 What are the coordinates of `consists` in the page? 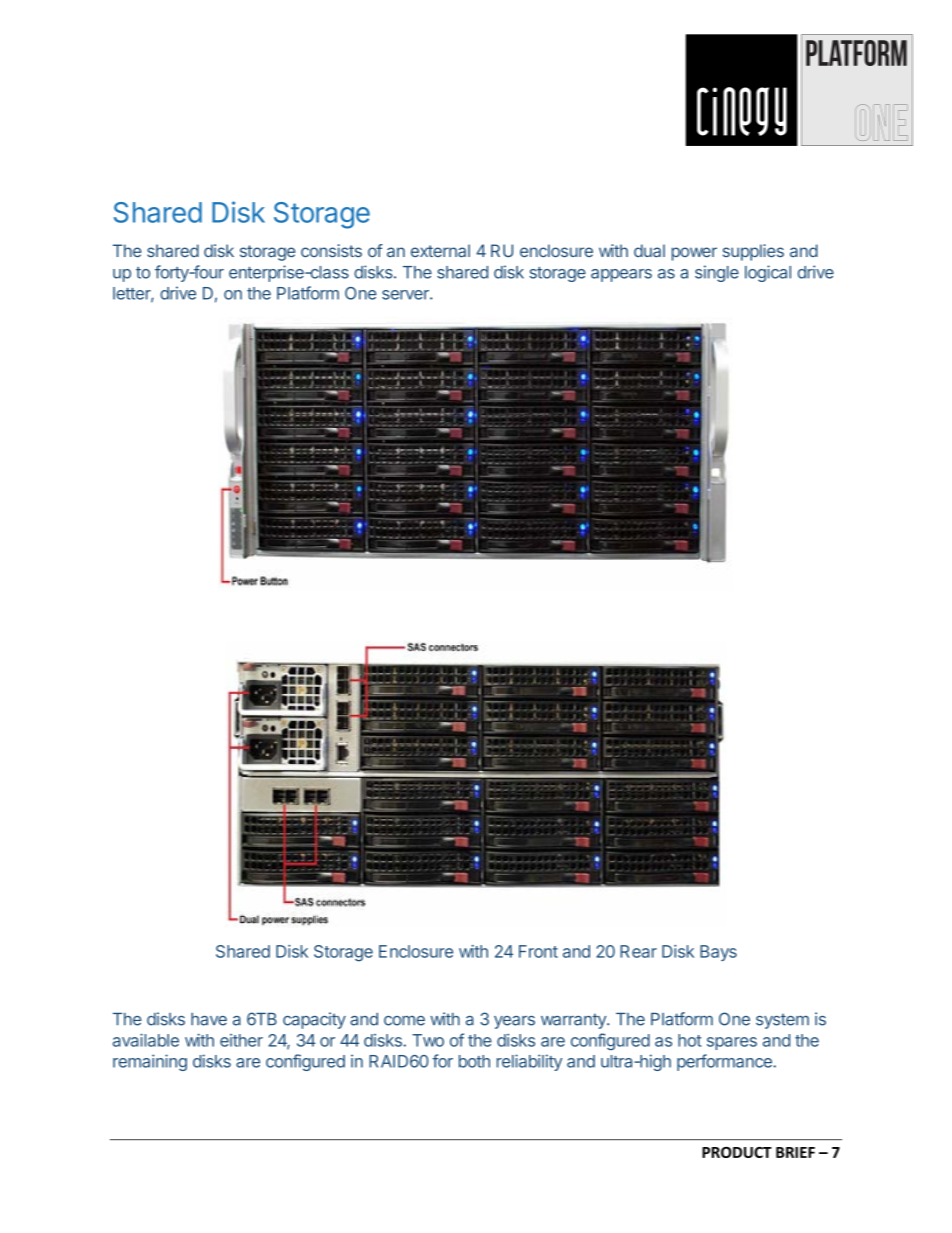 It's located at (331, 250).
